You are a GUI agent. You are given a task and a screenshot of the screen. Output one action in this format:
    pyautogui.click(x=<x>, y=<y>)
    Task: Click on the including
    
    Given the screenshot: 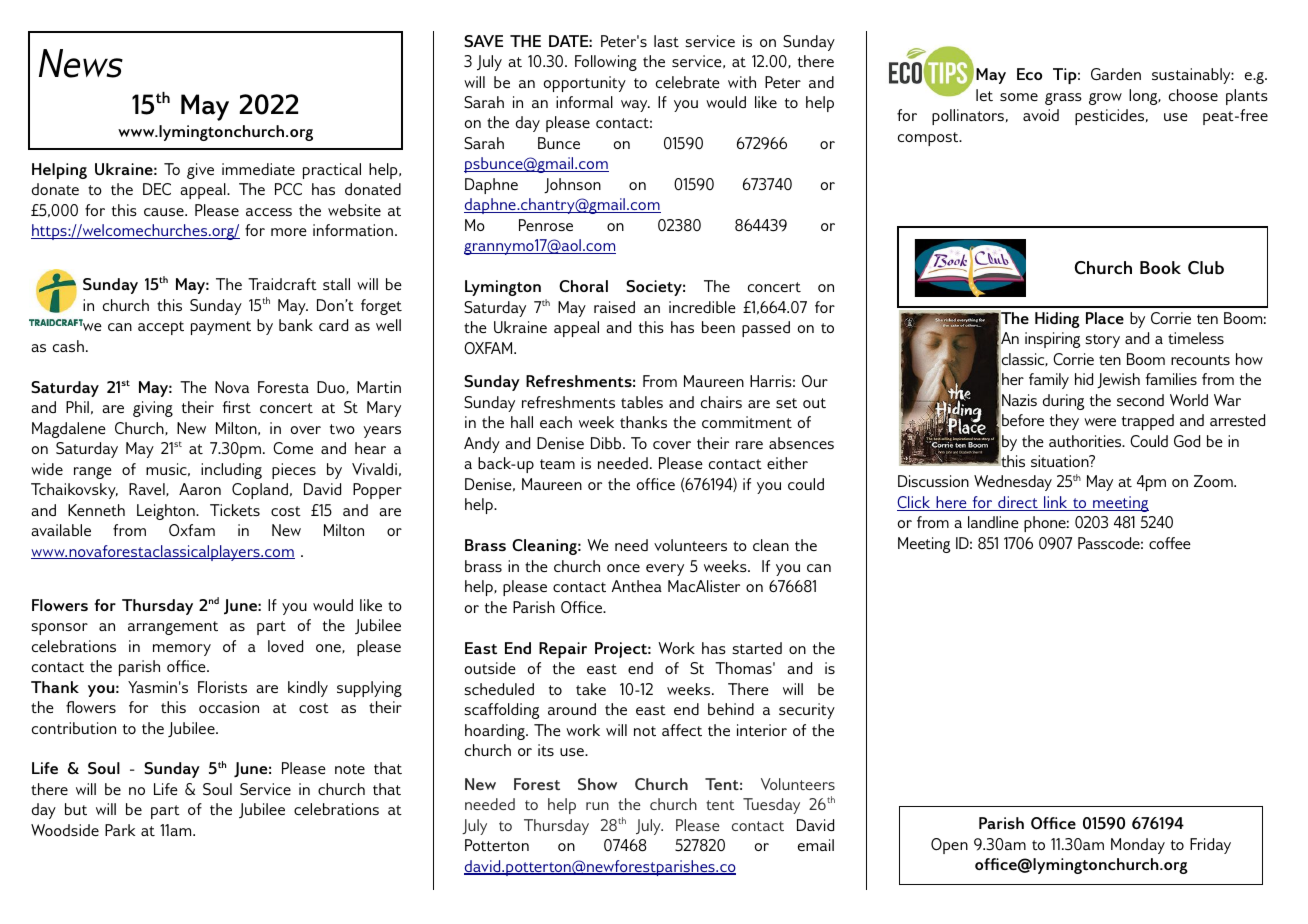 What is the action you would take?
    pyautogui.click(x=231, y=471)
